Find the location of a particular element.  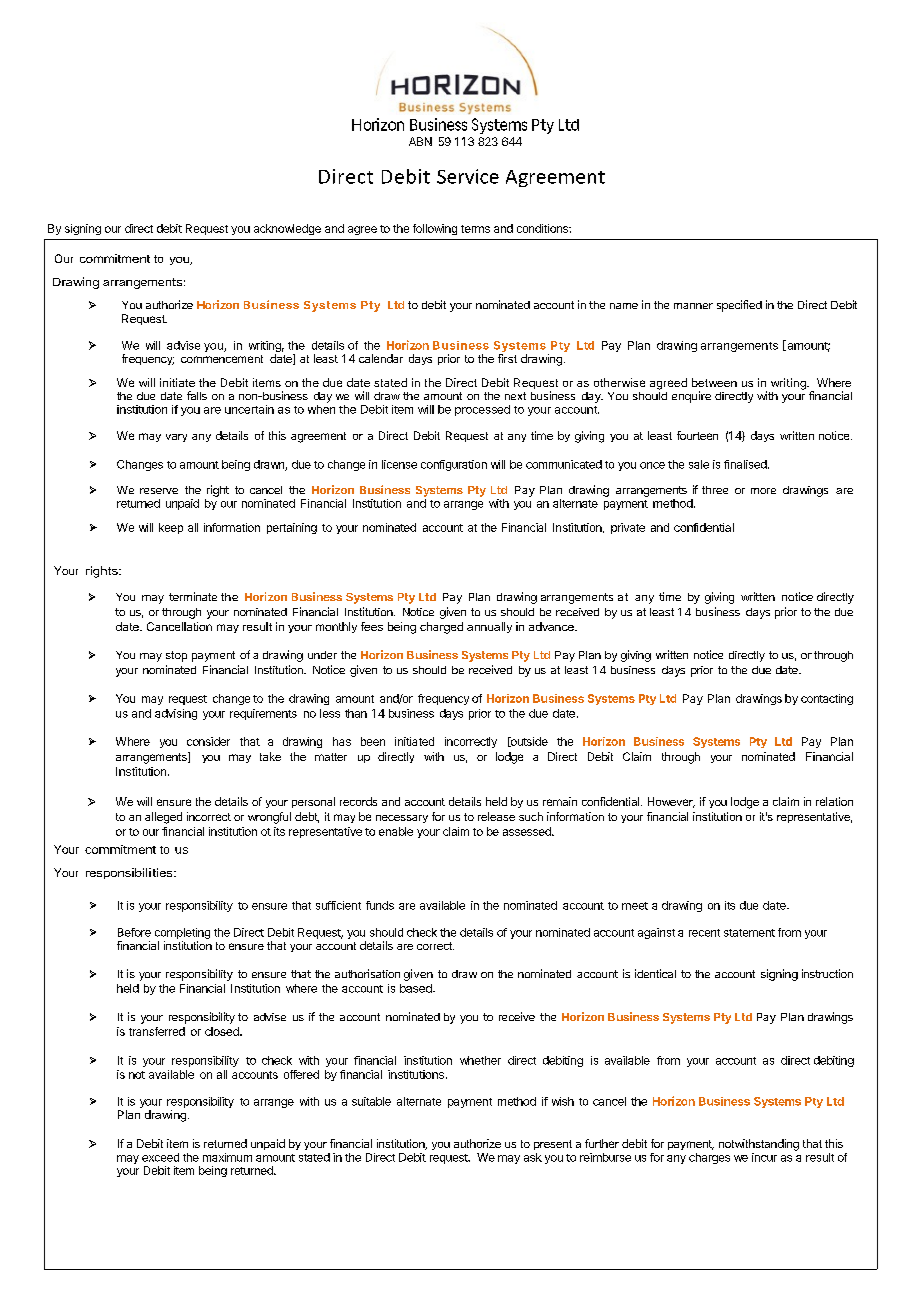

specified is located at coordinates (739, 306).
